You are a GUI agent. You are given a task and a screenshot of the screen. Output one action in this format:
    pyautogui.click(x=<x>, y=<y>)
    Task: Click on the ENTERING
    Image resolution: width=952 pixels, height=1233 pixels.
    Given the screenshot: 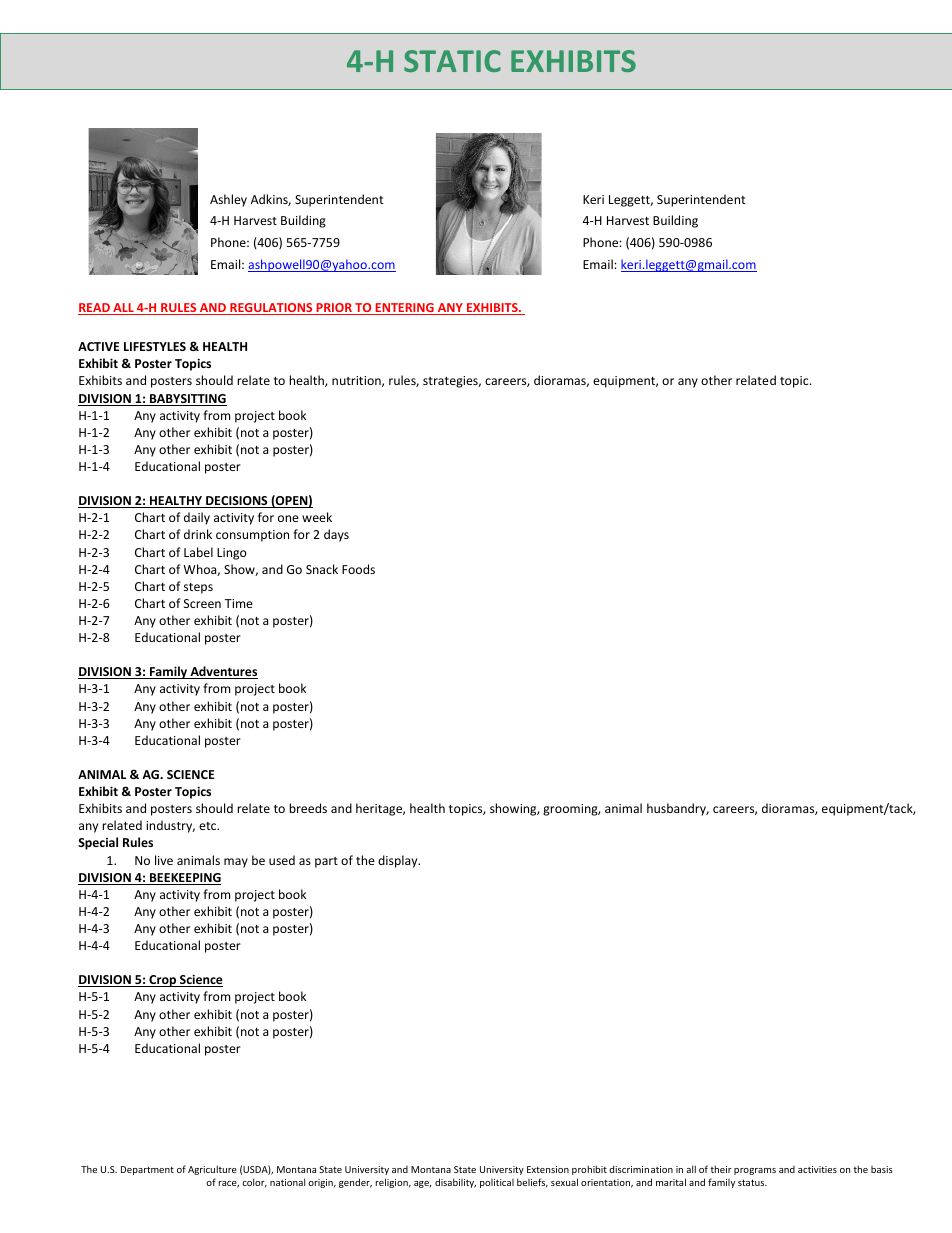 What is the action you would take?
    pyautogui.click(x=404, y=309)
